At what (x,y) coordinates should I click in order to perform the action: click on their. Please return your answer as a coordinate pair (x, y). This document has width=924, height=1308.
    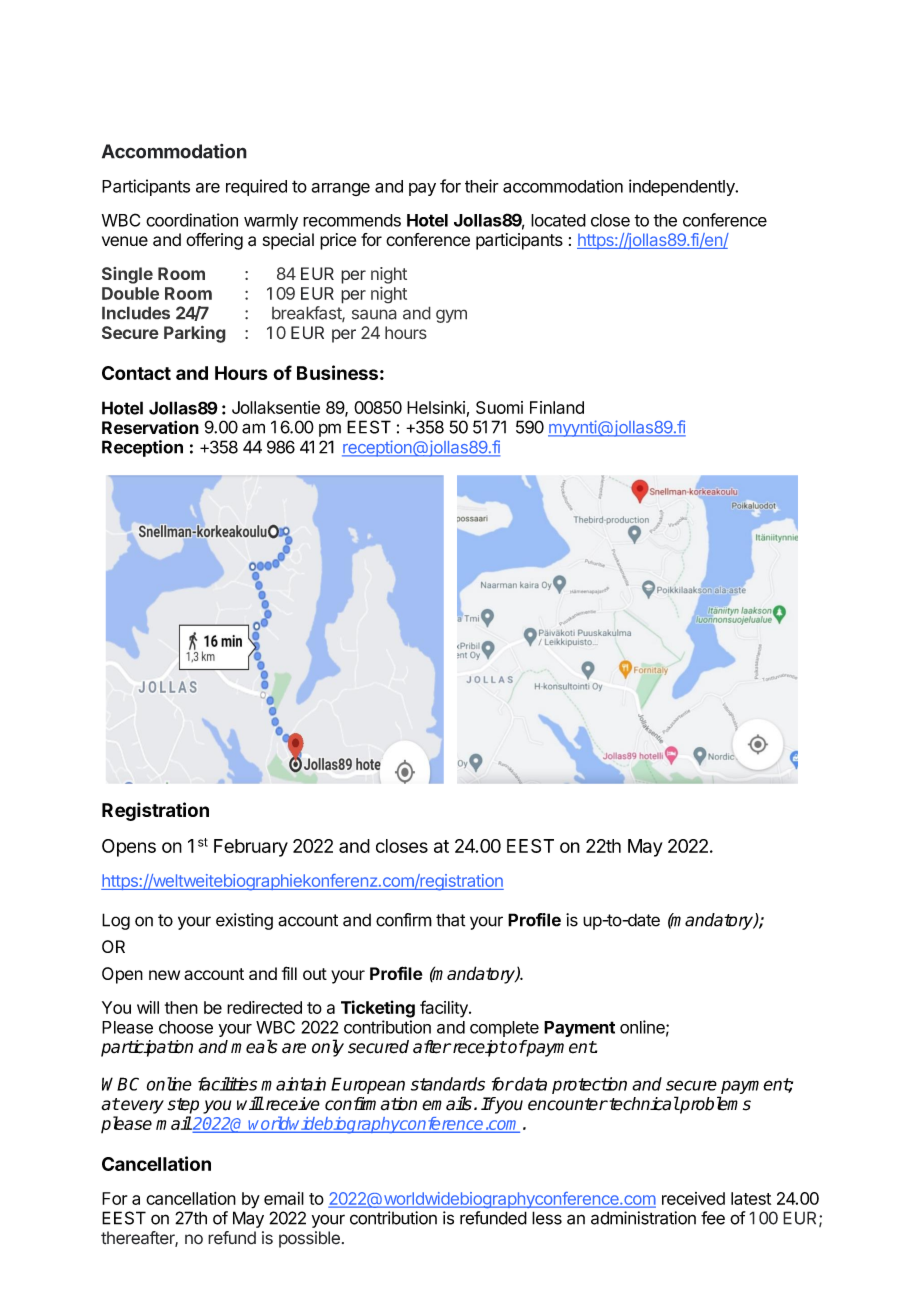
    Looking at the image, I should click on (482, 186).
